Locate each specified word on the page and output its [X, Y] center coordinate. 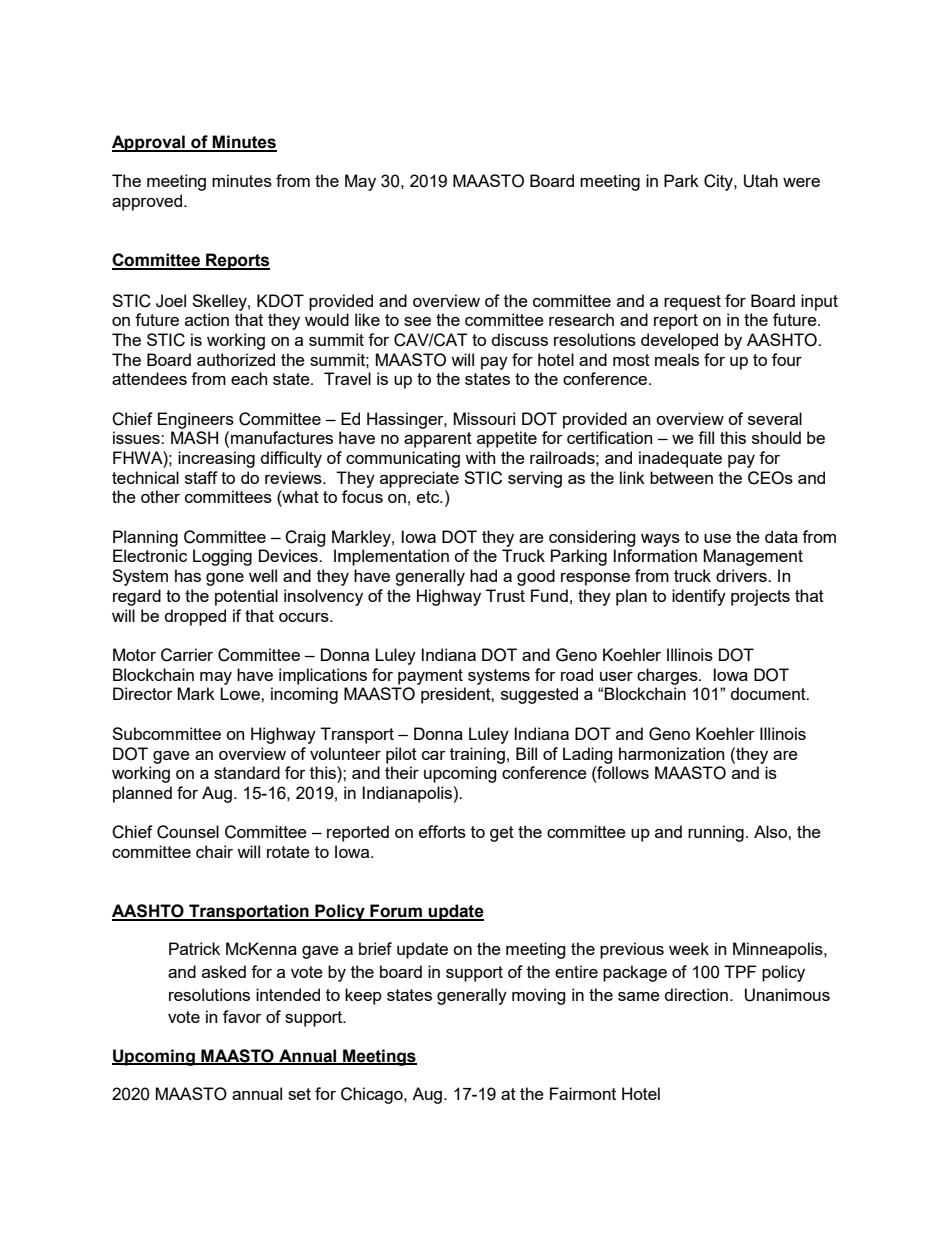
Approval [149, 143]
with [480, 457]
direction [696, 994]
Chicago [373, 1095]
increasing [216, 459]
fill [706, 437]
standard [247, 772]
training [477, 755]
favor [242, 1016]
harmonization [671, 753]
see [417, 321]
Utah [761, 181]
